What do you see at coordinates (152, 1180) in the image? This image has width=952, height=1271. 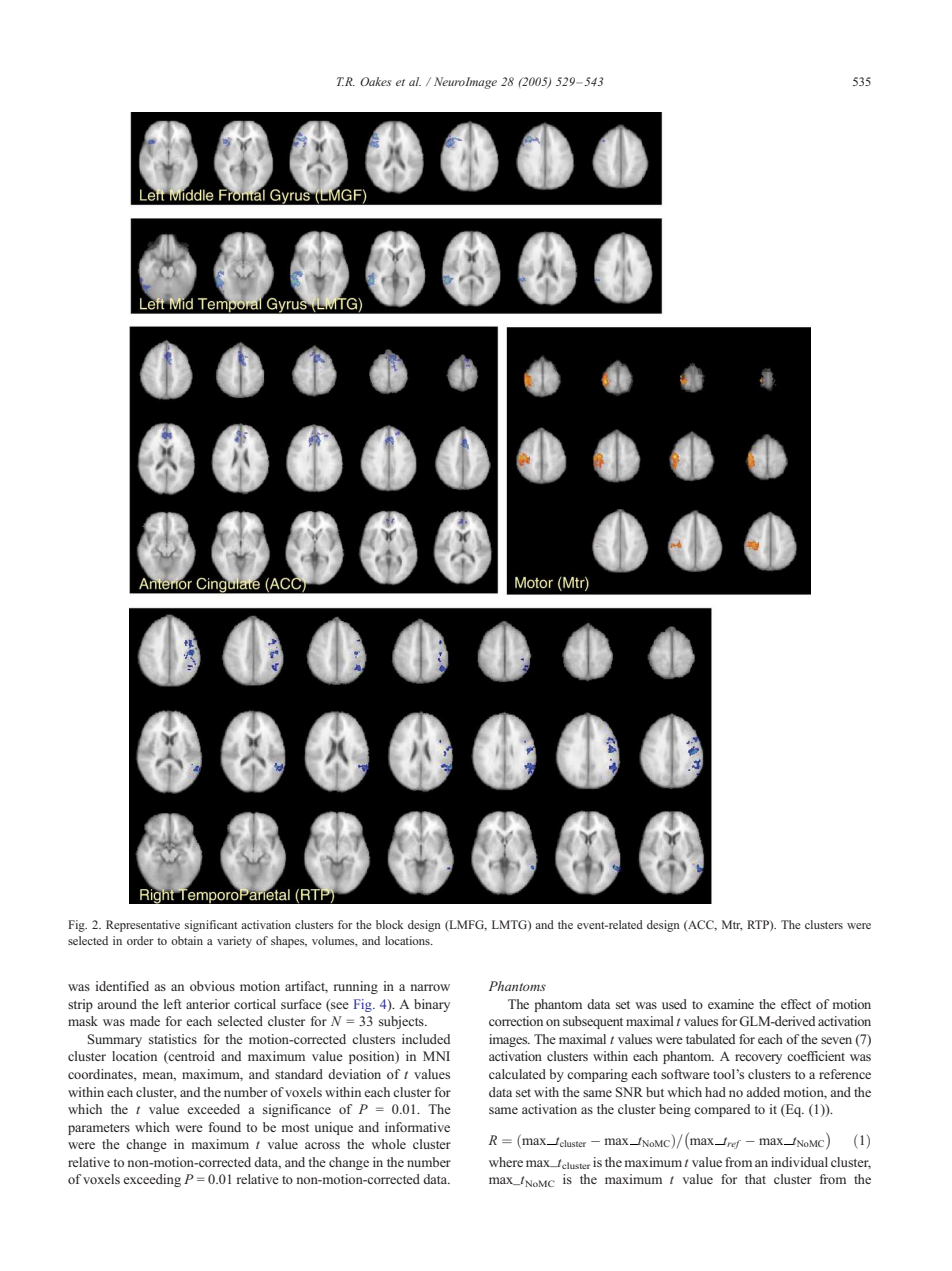 I see `exceeding` at bounding box center [152, 1180].
